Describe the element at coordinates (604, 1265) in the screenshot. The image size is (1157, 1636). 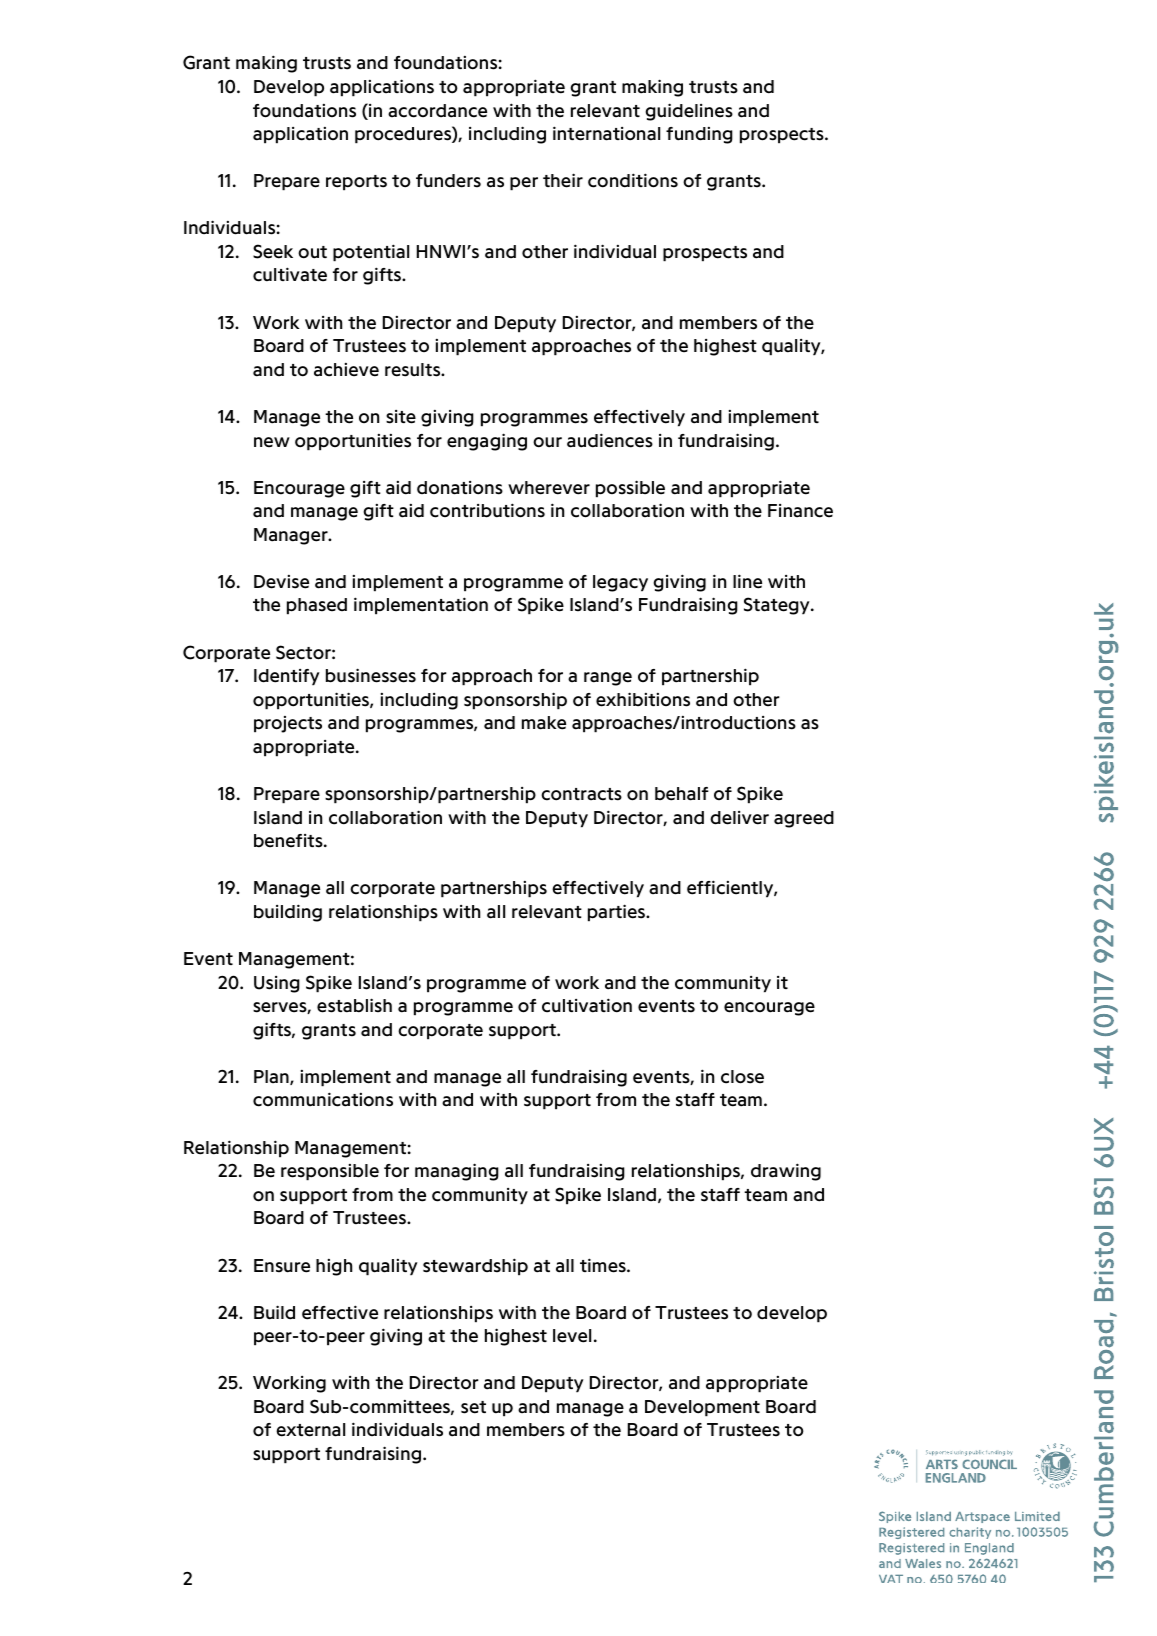
I see `times` at that location.
